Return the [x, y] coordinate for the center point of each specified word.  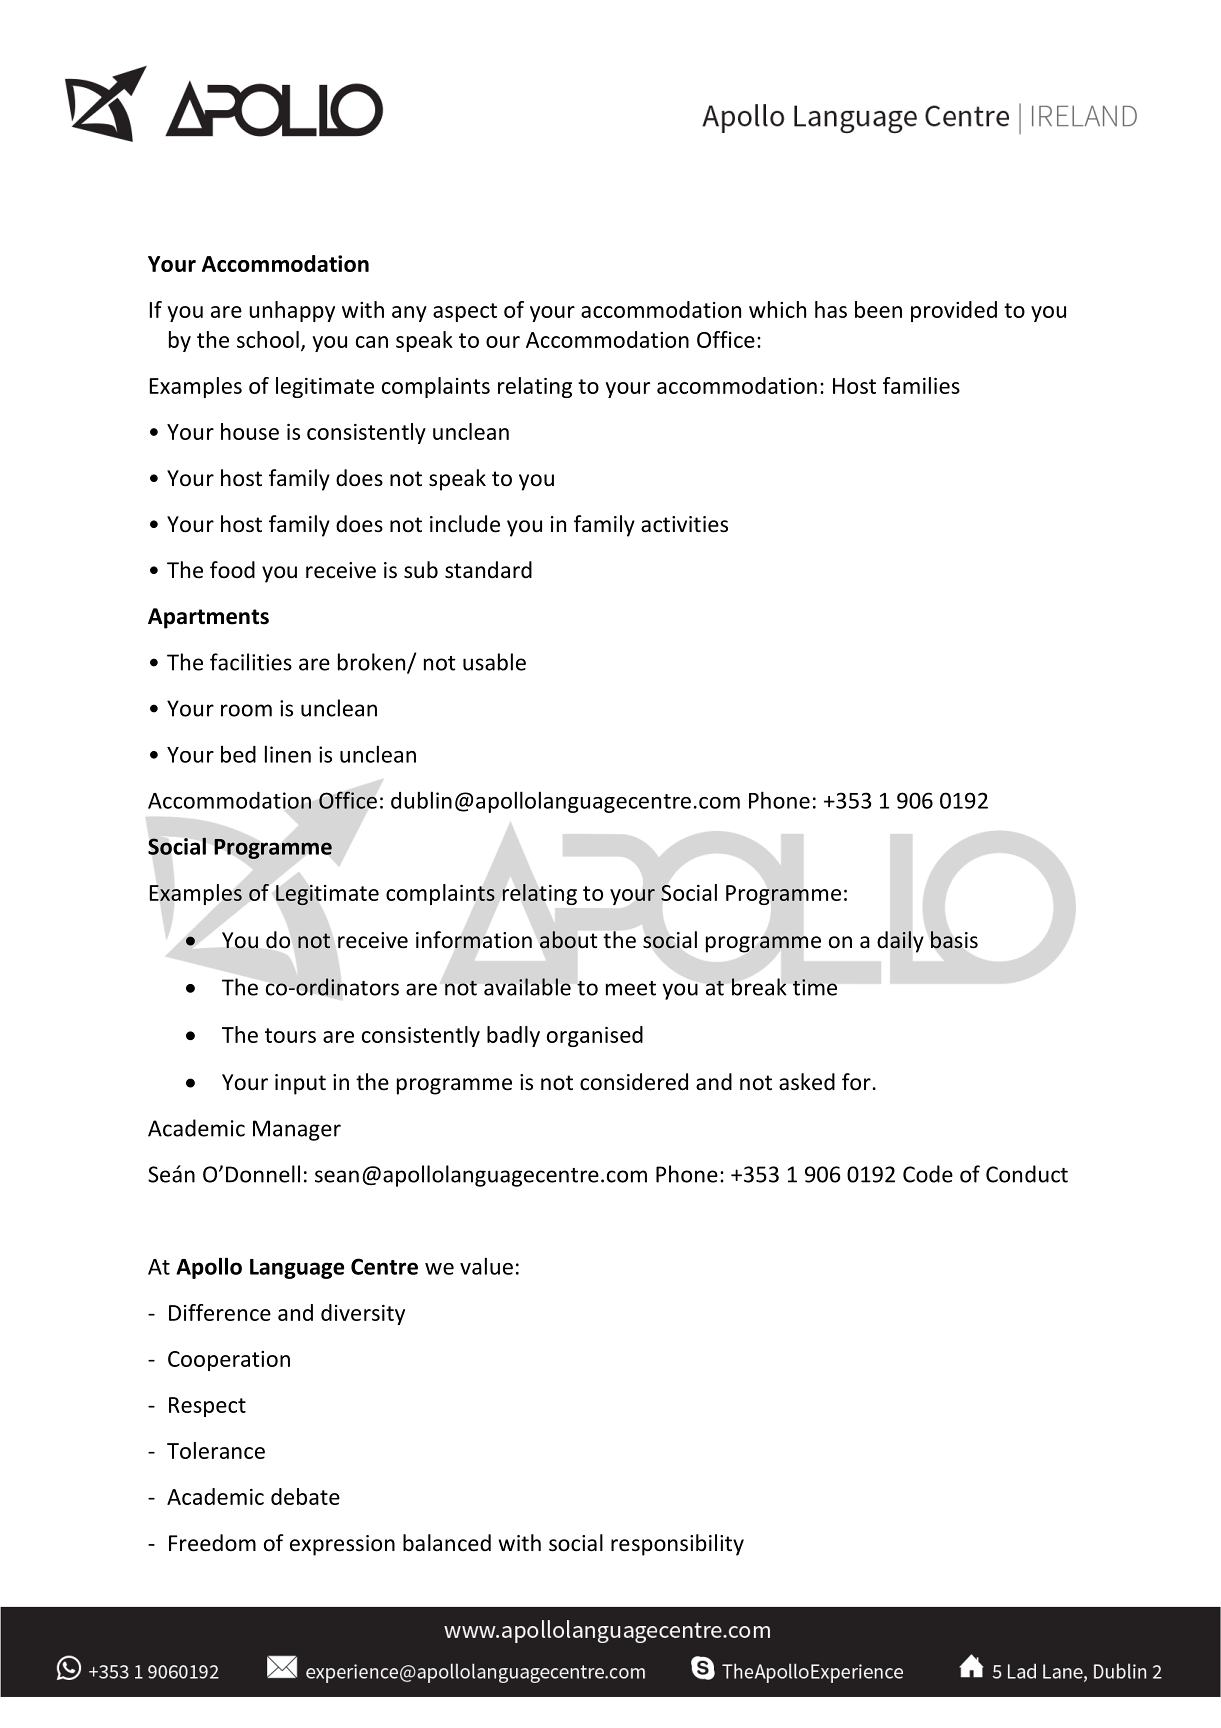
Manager [297, 1130]
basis [954, 940]
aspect [465, 312]
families [921, 385]
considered [634, 1082]
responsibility [677, 1545]
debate [305, 1496]
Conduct [1027, 1174]
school [268, 339]
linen [288, 754]
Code [928, 1174]
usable [494, 662]
